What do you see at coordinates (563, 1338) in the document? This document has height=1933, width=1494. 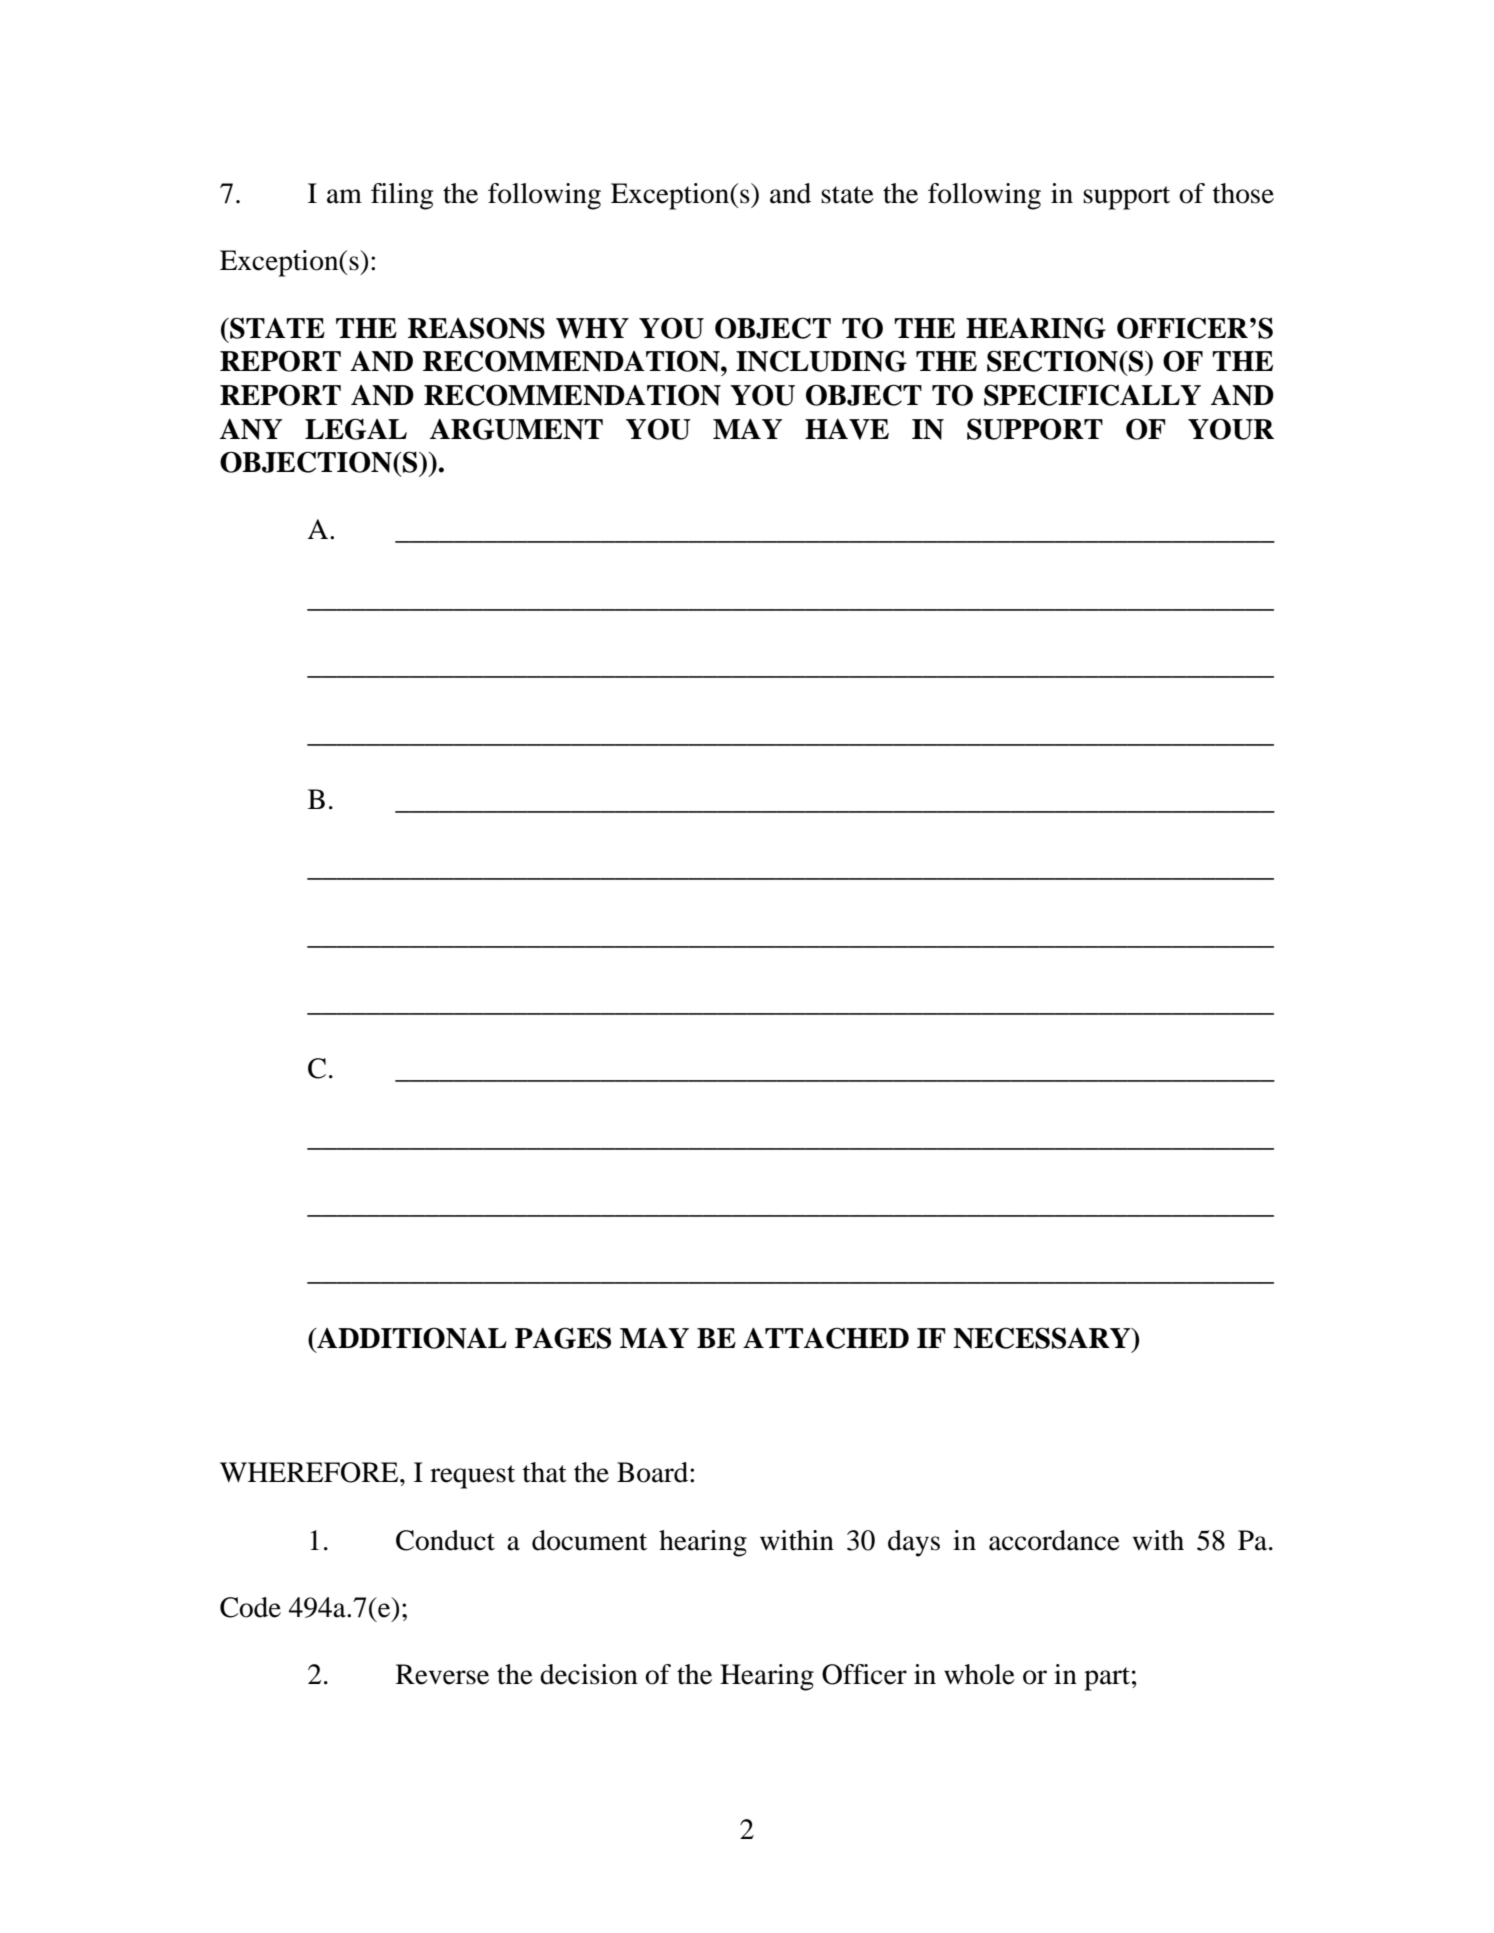 I see `PAGES` at bounding box center [563, 1338].
